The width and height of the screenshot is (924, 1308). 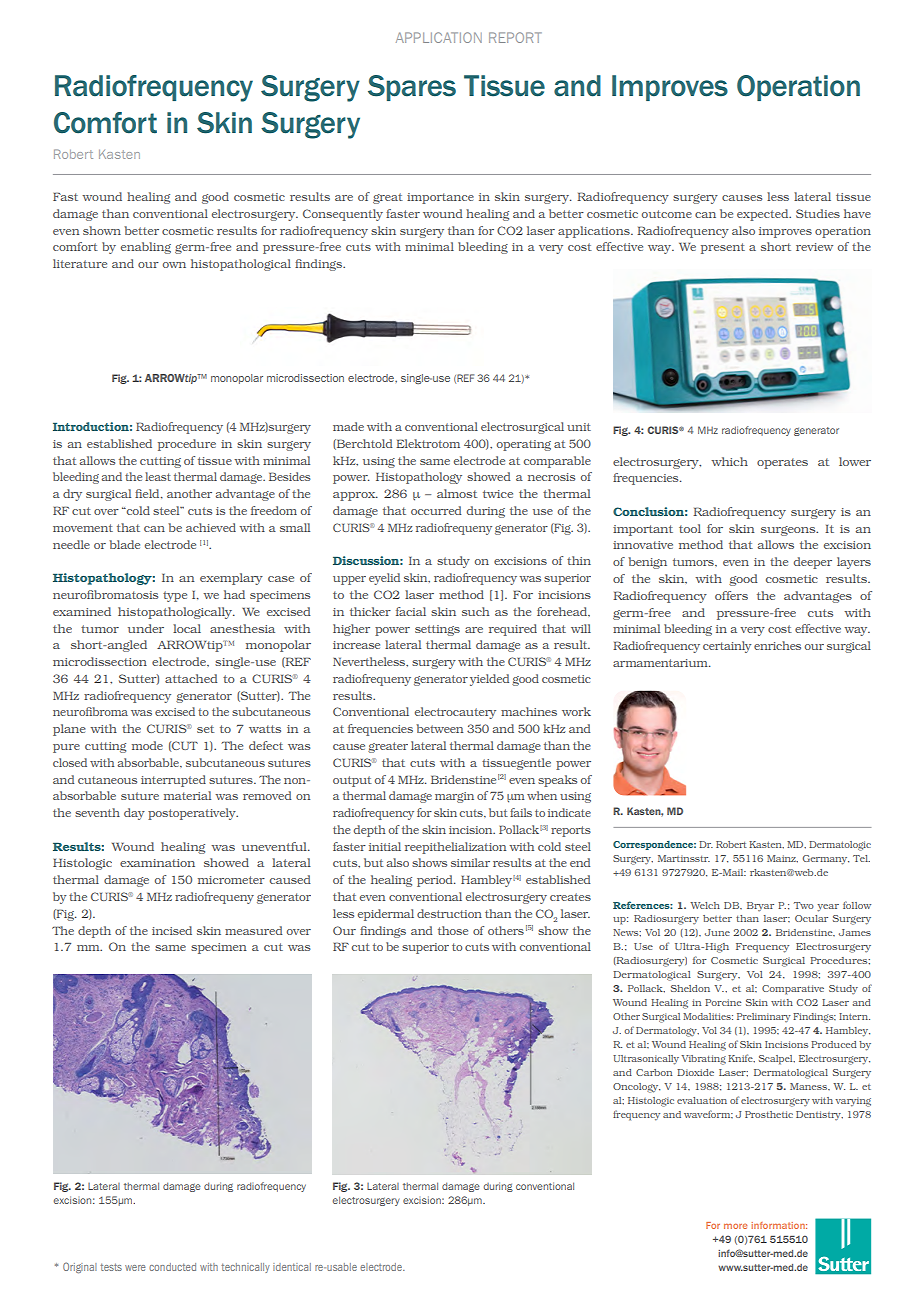 I want to click on Spares, so click(x=412, y=88).
